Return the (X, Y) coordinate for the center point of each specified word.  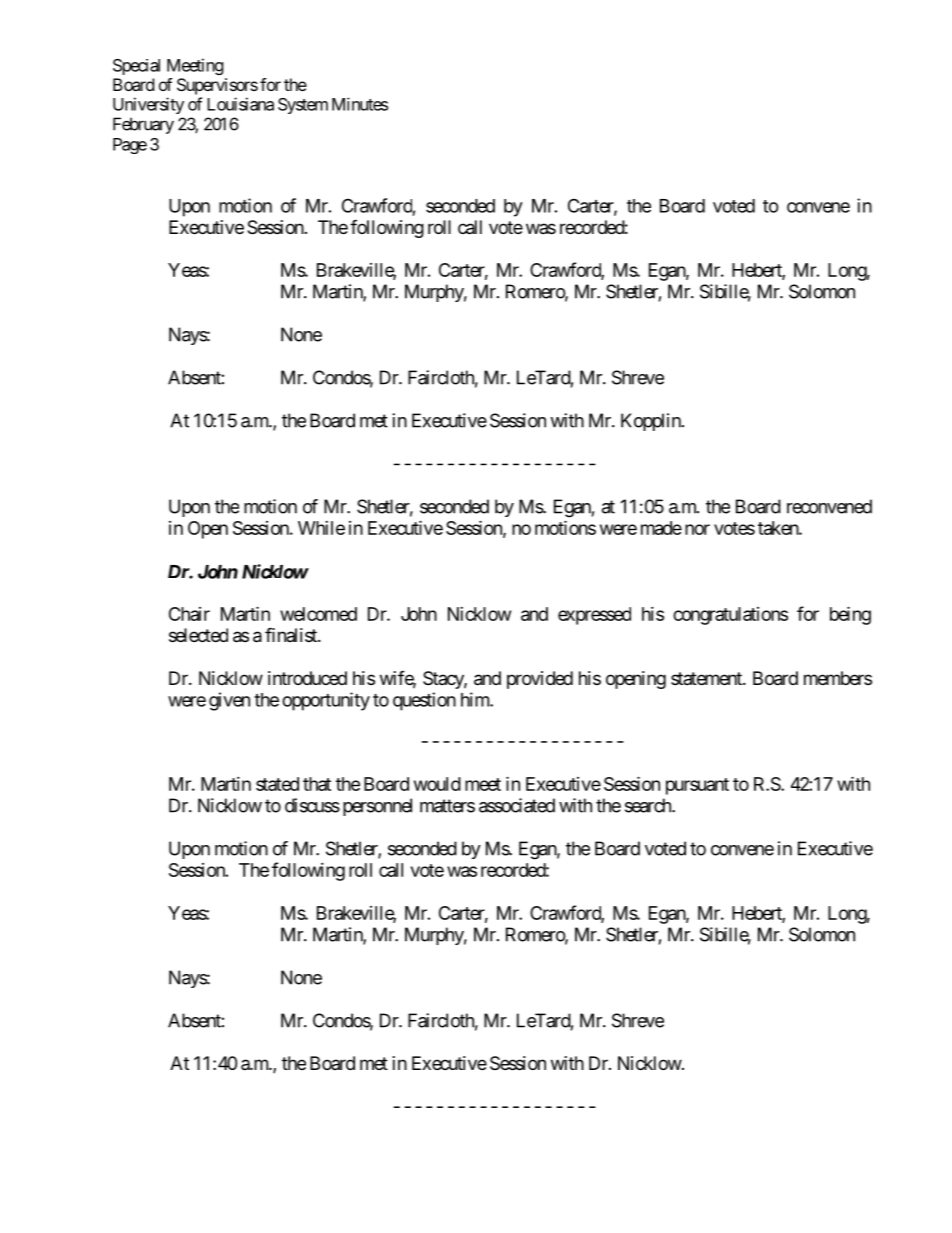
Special (136, 67)
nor (697, 529)
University (148, 105)
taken (779, 528)
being (850, 615)
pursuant (697, 786)
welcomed (318, 614)
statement (707, 678)
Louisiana (240, 104)
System (303, 106)
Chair (189, 614)
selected (198, 635)
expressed (594, 616)
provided (540, 680)
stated (277, 784)
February (143, 125)
